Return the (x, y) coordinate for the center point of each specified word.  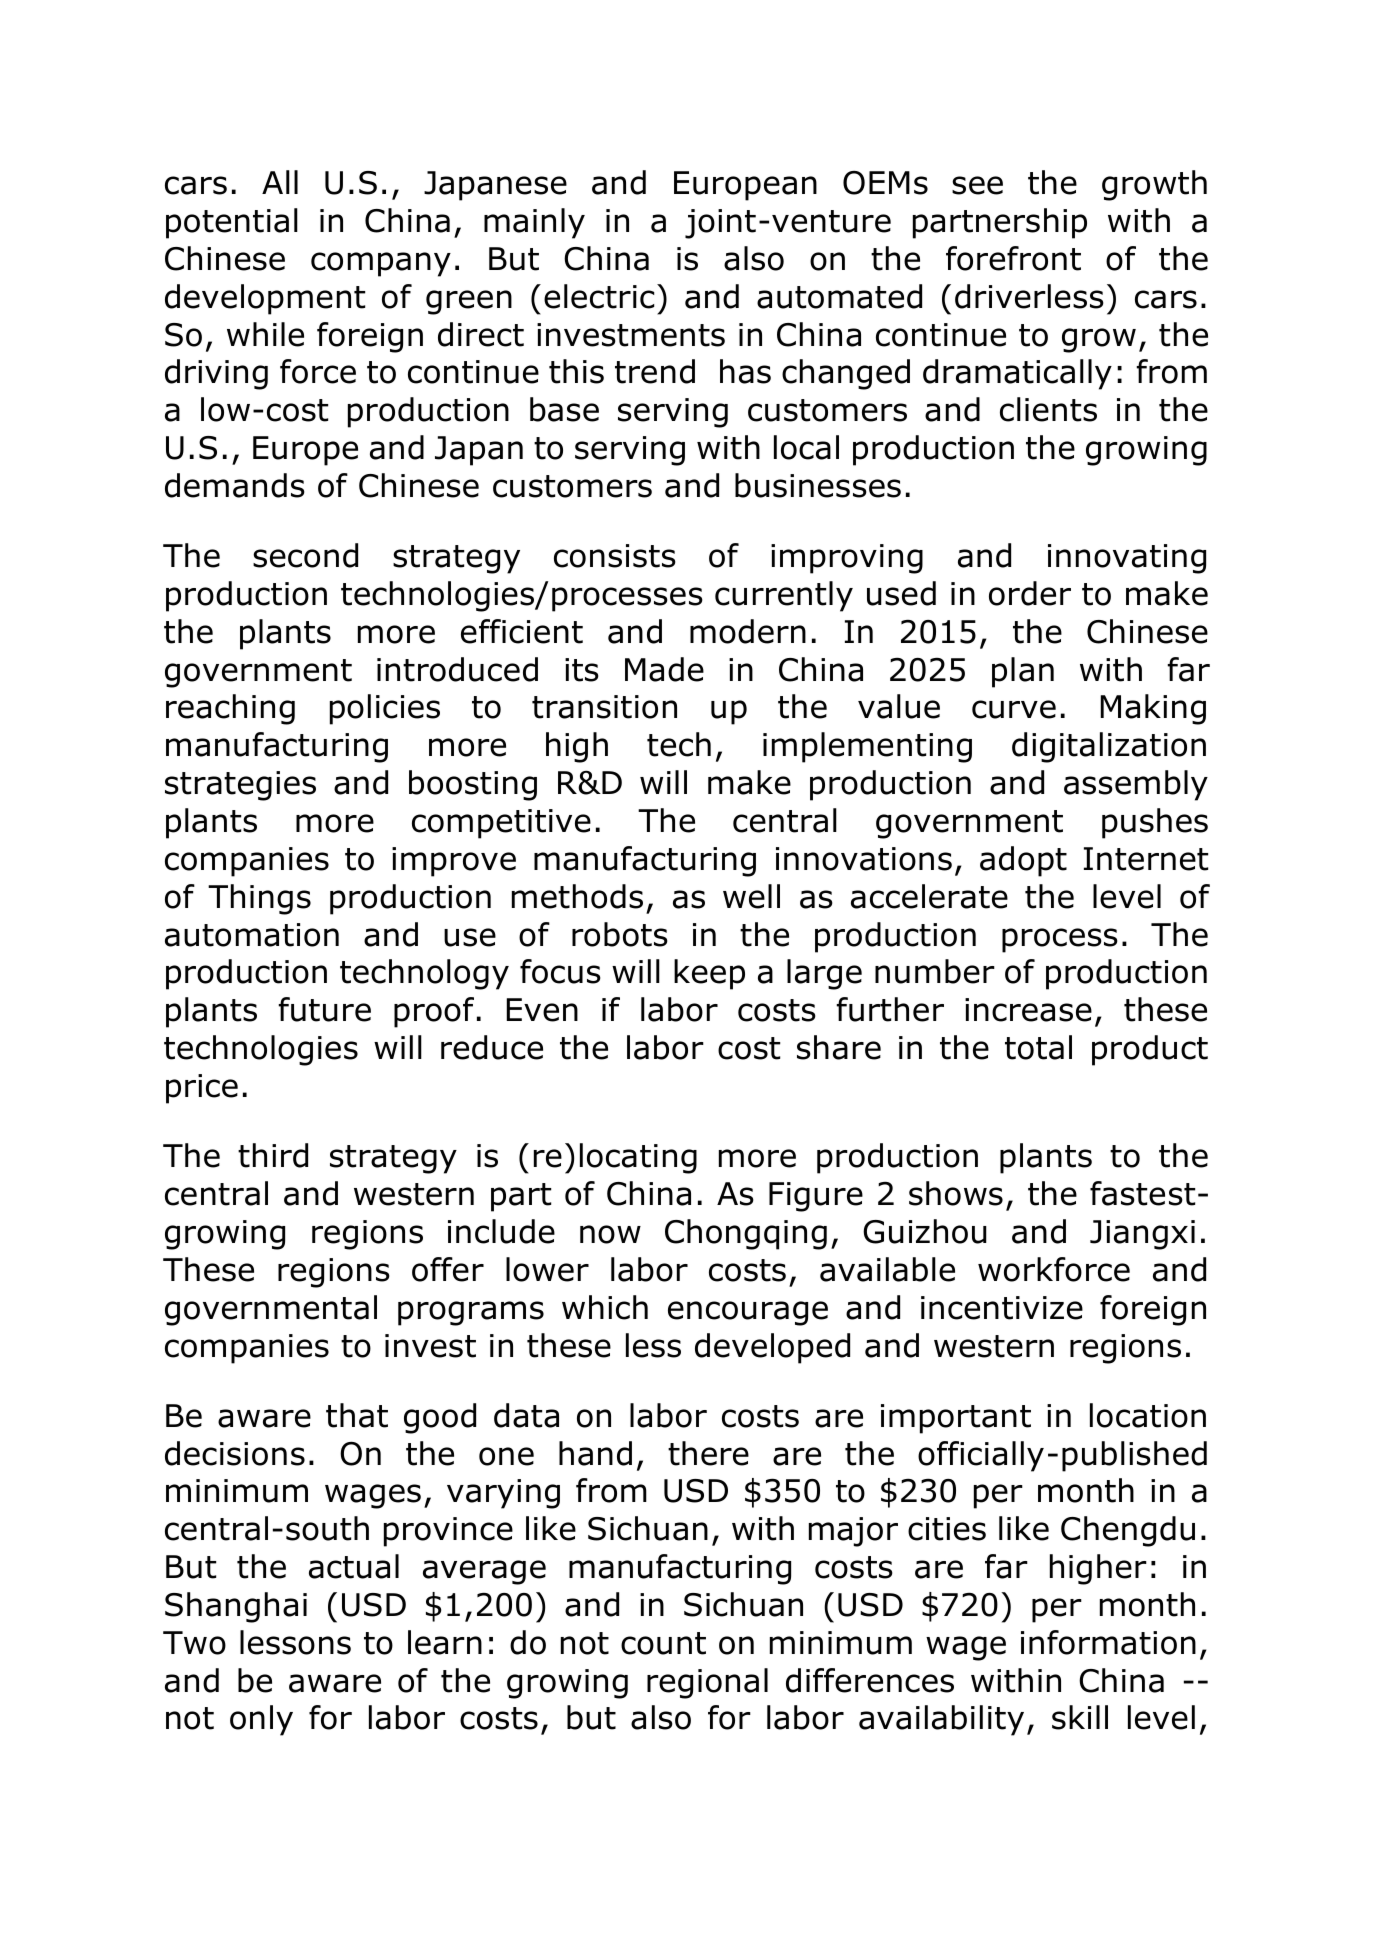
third (273, 1155)
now (610, 1234)
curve (1014, 709)
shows (956, 1193)
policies (385, 709)
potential (232, 223)
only (261, 1720)
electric (599, 296)
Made (664, 669)
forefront (1013, 258)
